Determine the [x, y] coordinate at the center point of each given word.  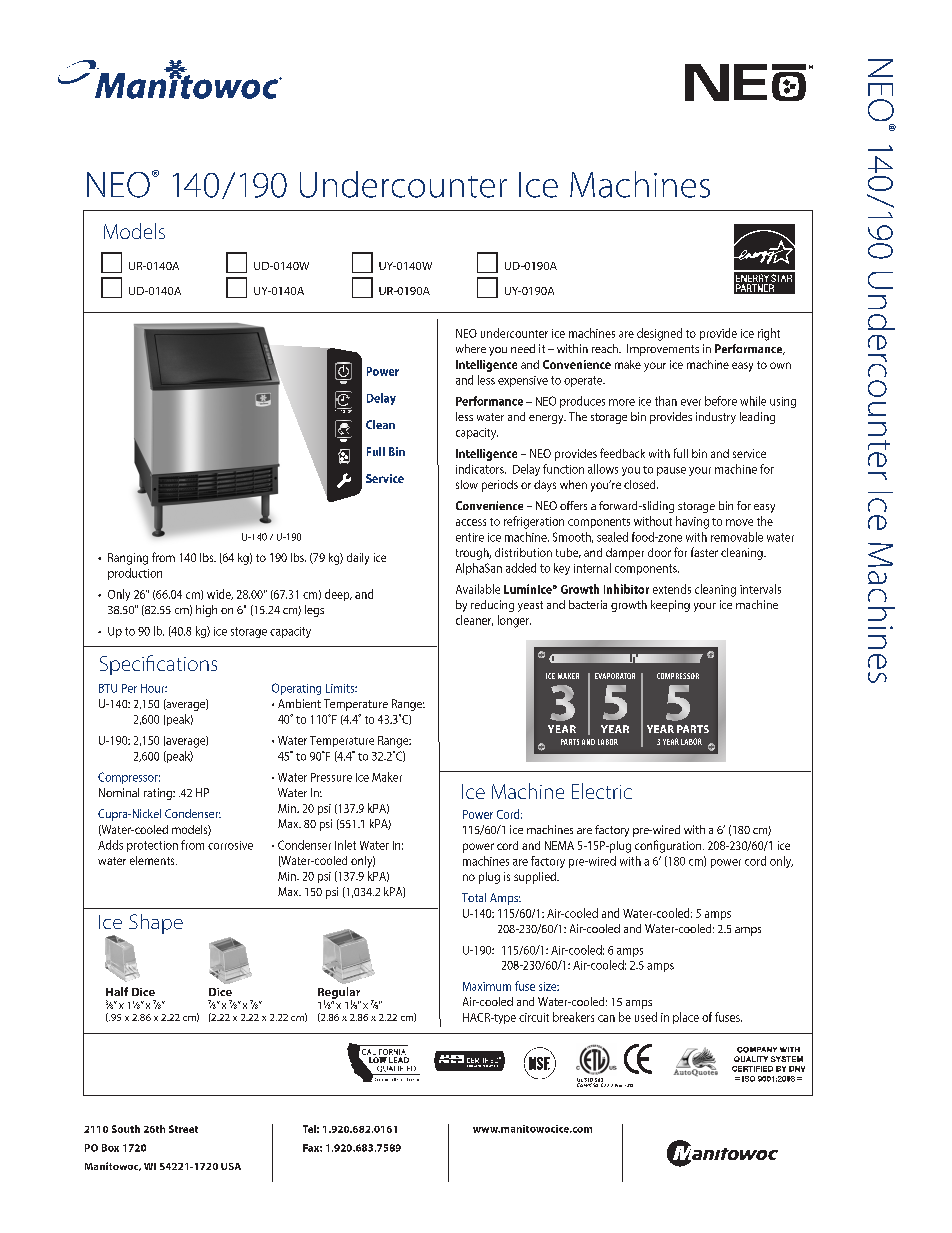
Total [474, 897]
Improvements [663, 350]
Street [183, 1129]
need [523, 348]
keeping [670, 606]
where [471, 348]
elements [153, 860]
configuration [669, 846]
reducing [492, 606]
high [206, 611]
